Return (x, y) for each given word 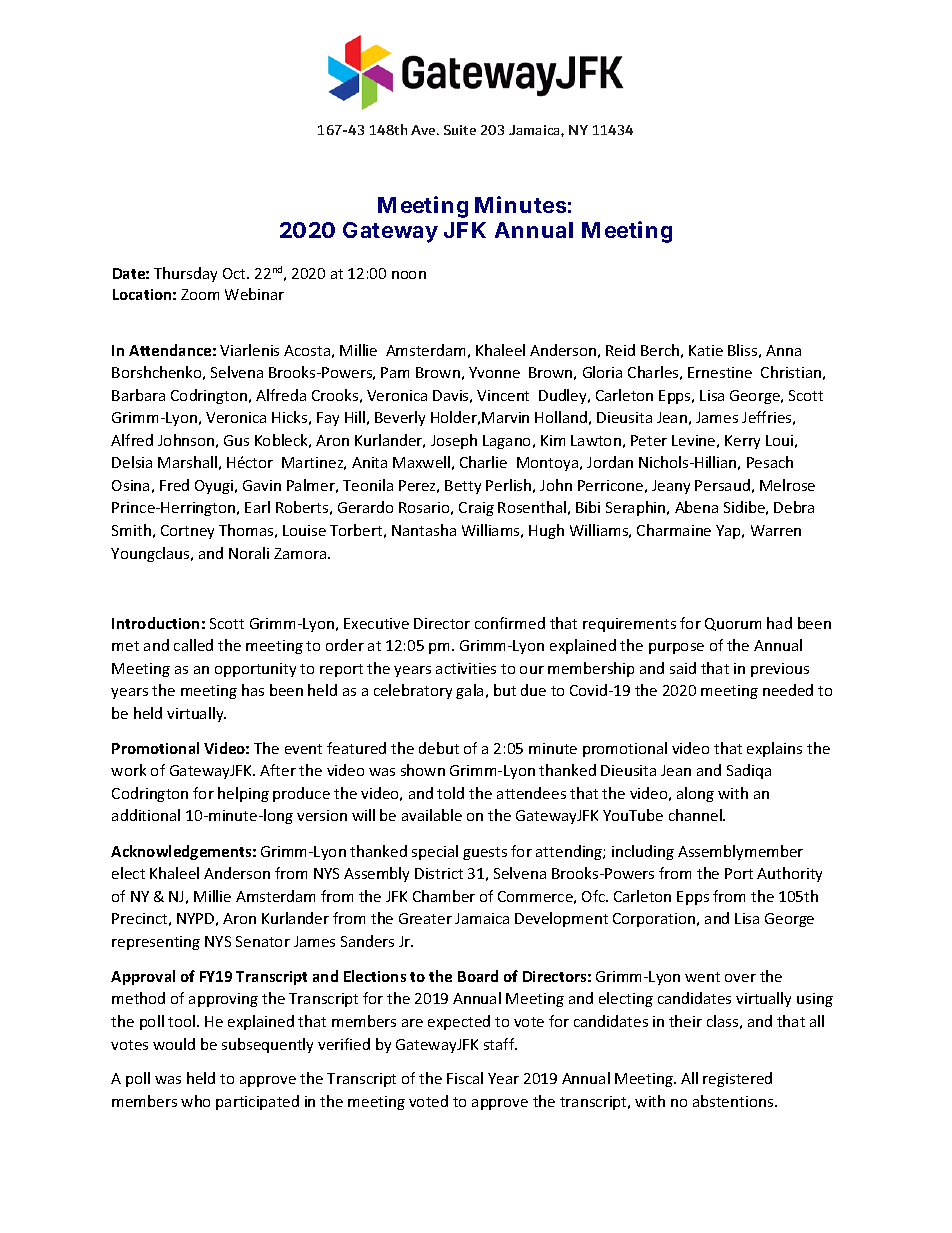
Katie (706, 350)
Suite (460, 130)
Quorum (733, 624)
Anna (783, 350)
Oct (235, 273)
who (195, 1101)
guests (485, 853)
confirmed (510, 623)
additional (146, 815)
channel (696, 815)
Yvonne (494, 372)
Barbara (138, 395)
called (193, 645)
